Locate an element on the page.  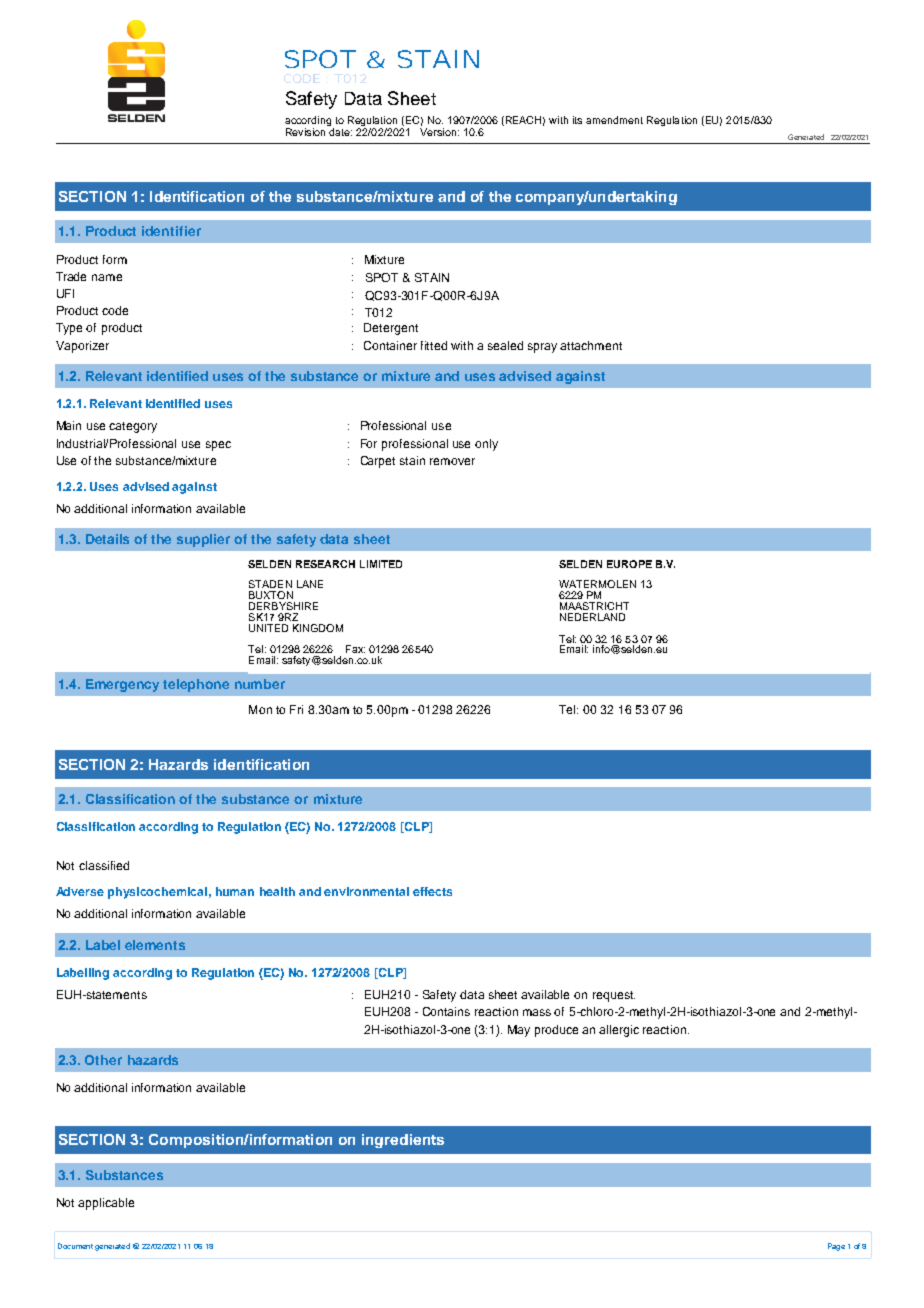
ingredients is located at coordinates (403, 1141).
